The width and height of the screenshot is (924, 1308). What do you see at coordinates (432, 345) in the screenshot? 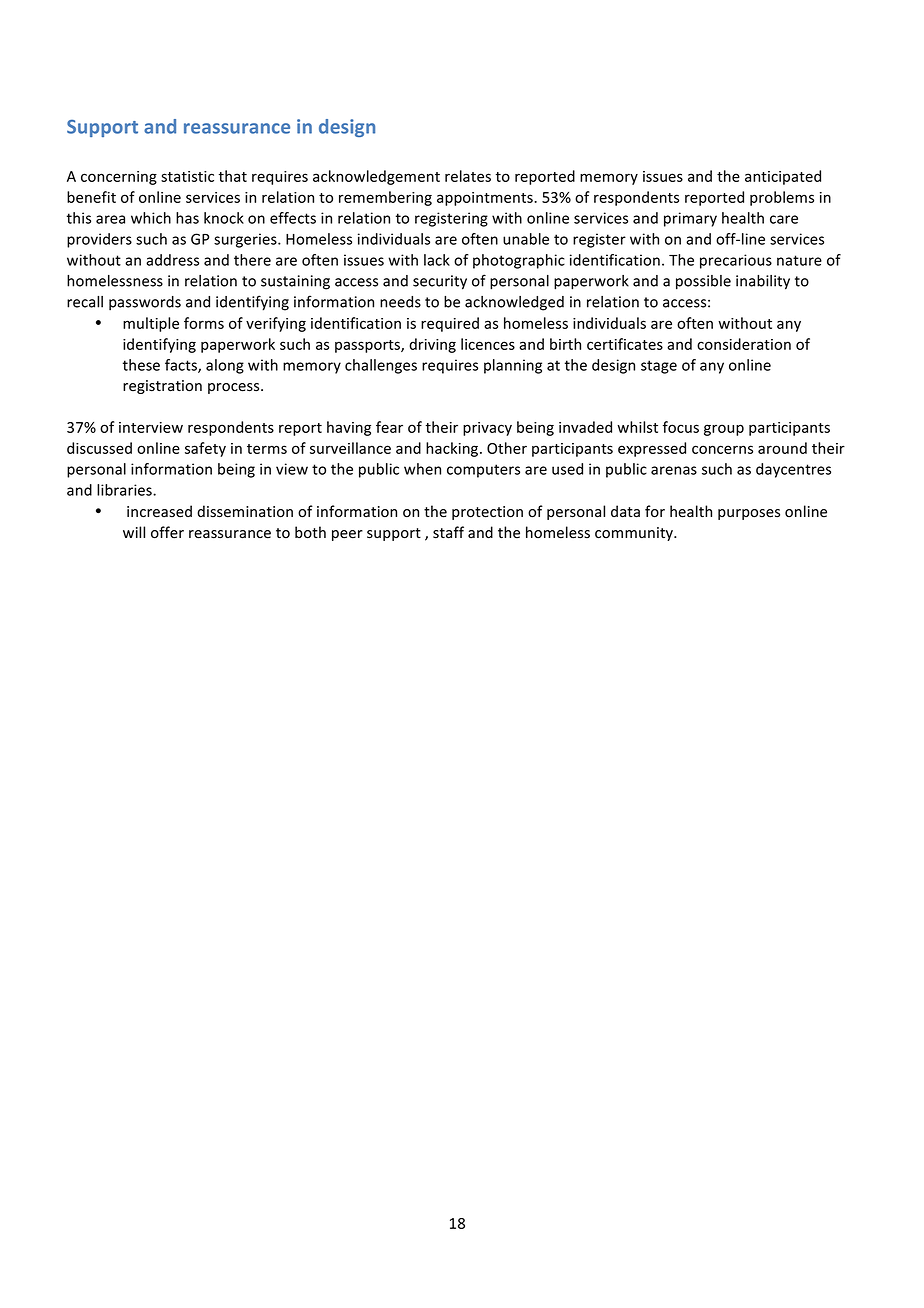
I see `driving` at bounding box center [432, 345].
